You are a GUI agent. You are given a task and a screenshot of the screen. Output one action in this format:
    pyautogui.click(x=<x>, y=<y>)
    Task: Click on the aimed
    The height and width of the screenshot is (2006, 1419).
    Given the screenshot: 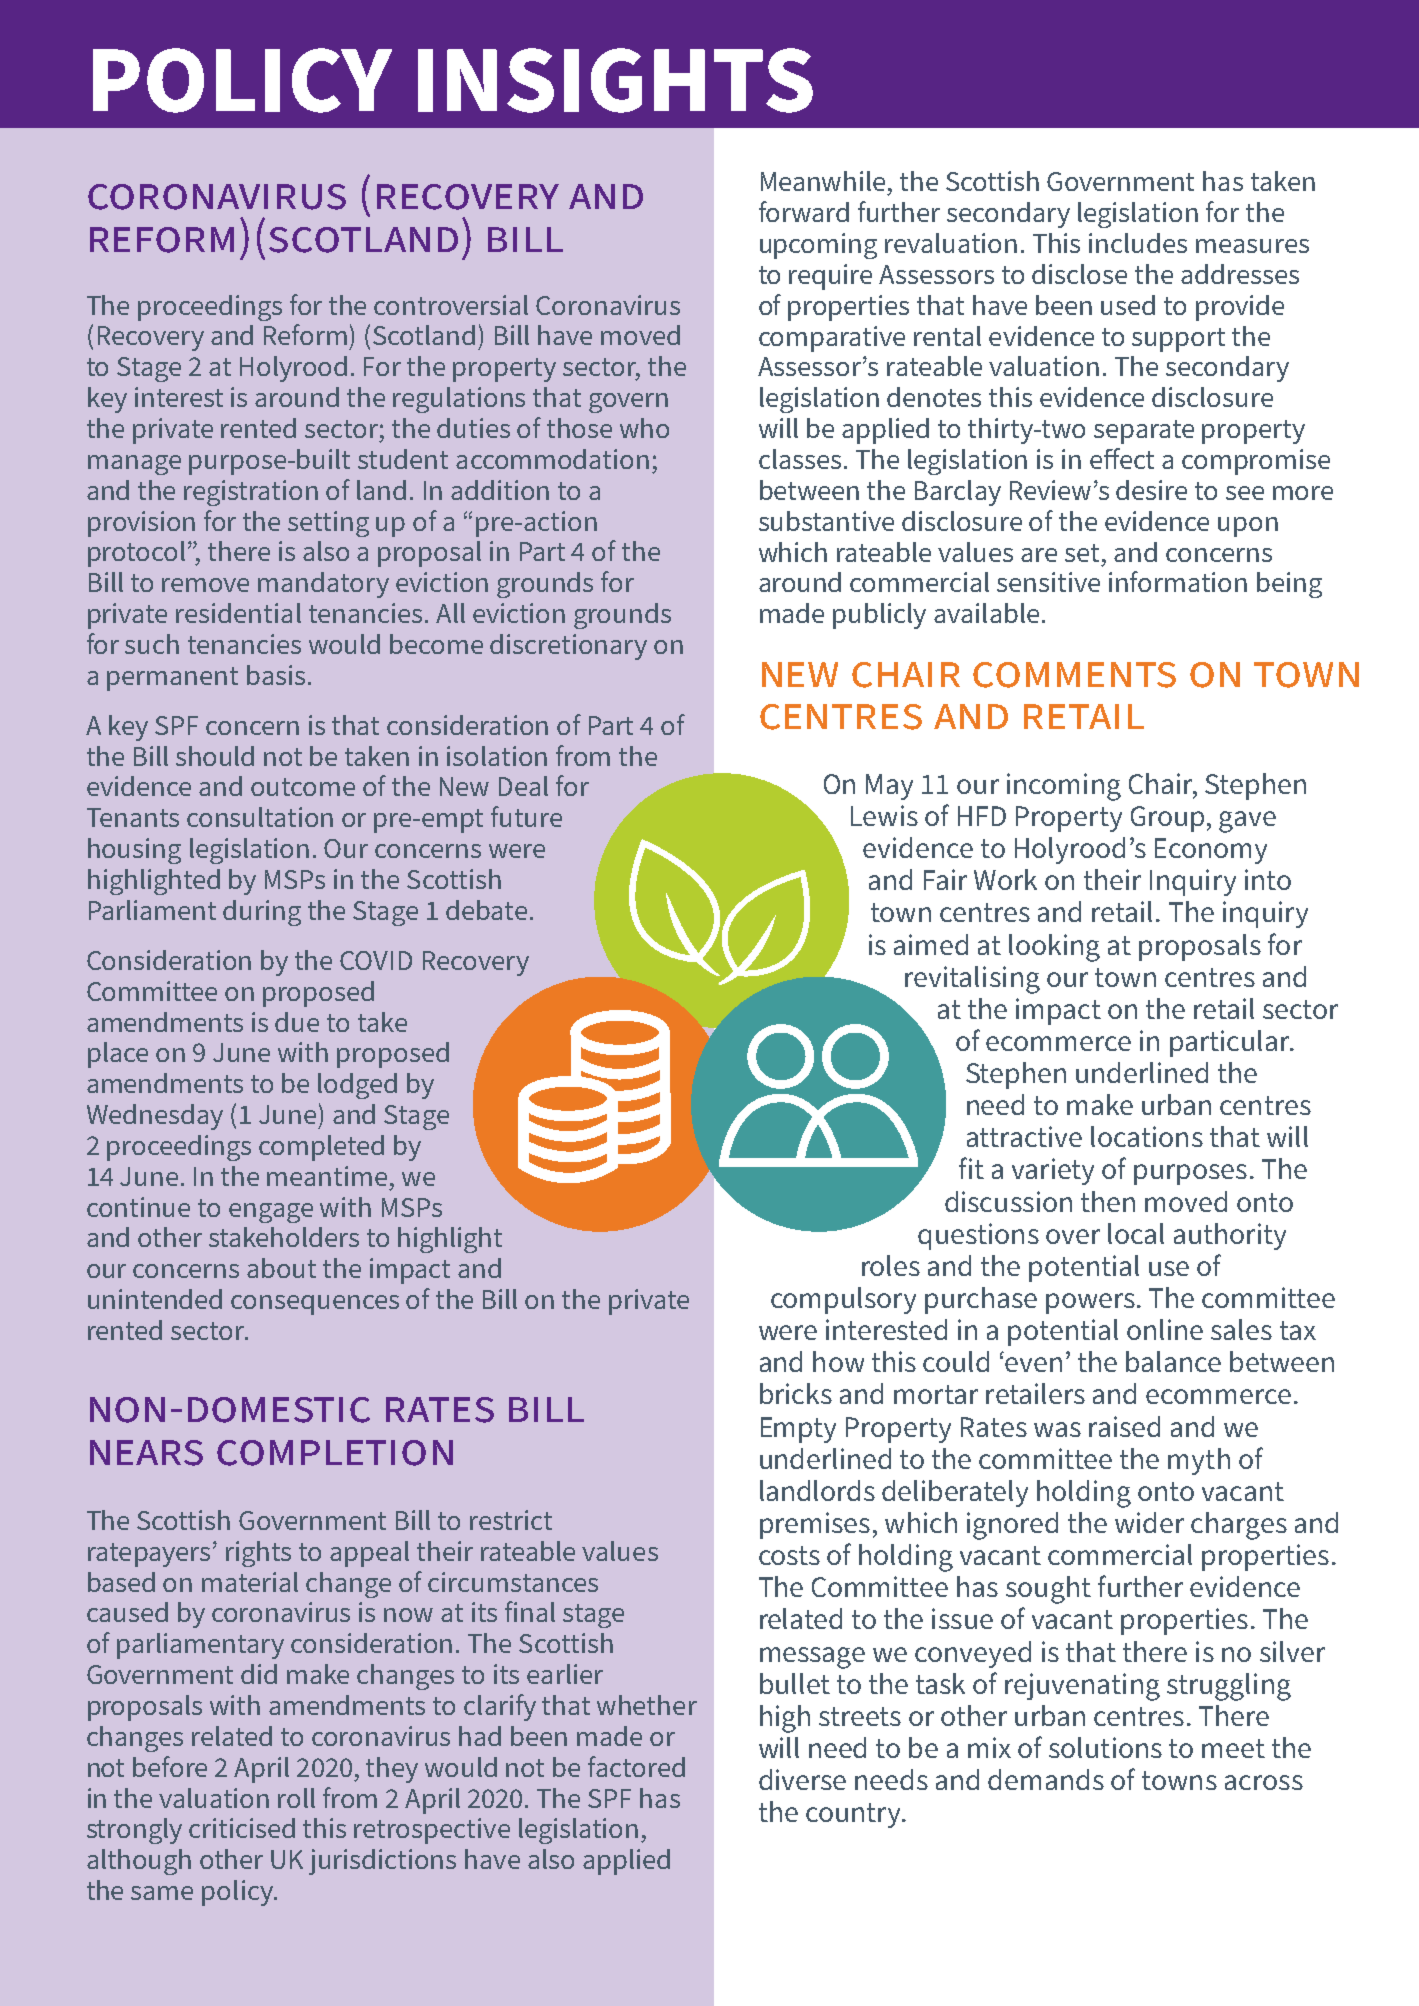 What is the action you would take?
    pyautogui.click(x=931, y=944)
